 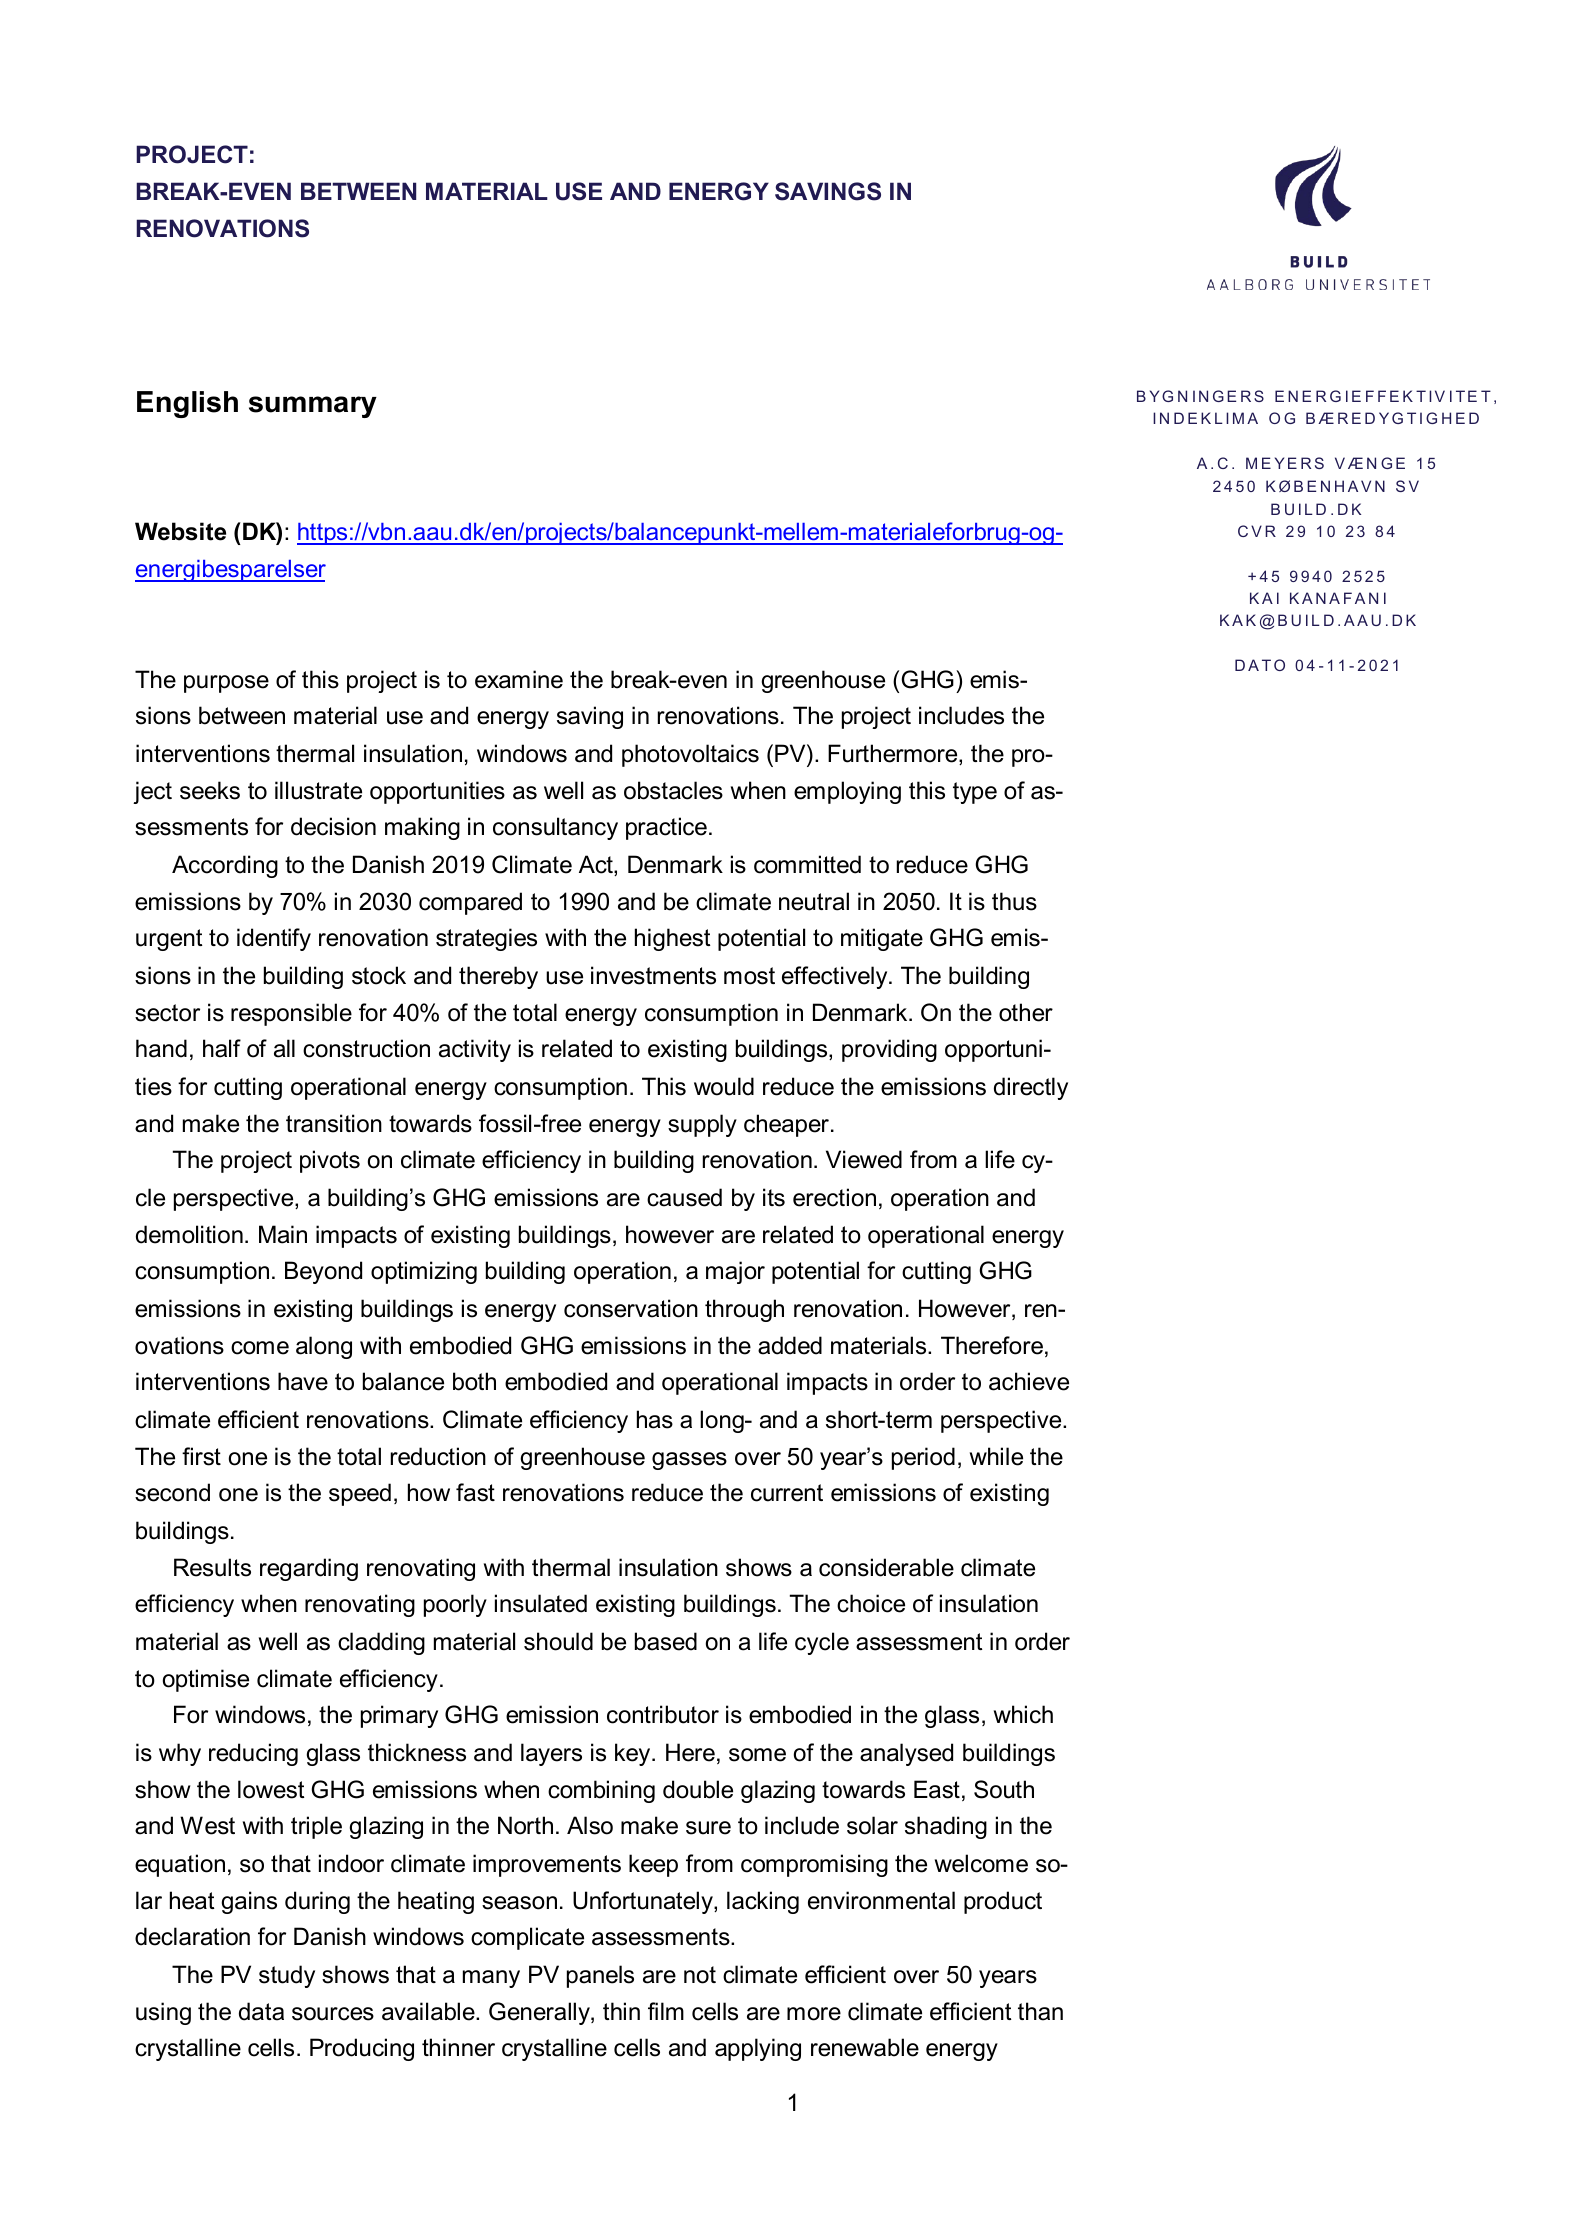 What do you see at coordinates (1023, 1714) in the screenshot?
I see `which` at bounding box center [1023, 1714].
